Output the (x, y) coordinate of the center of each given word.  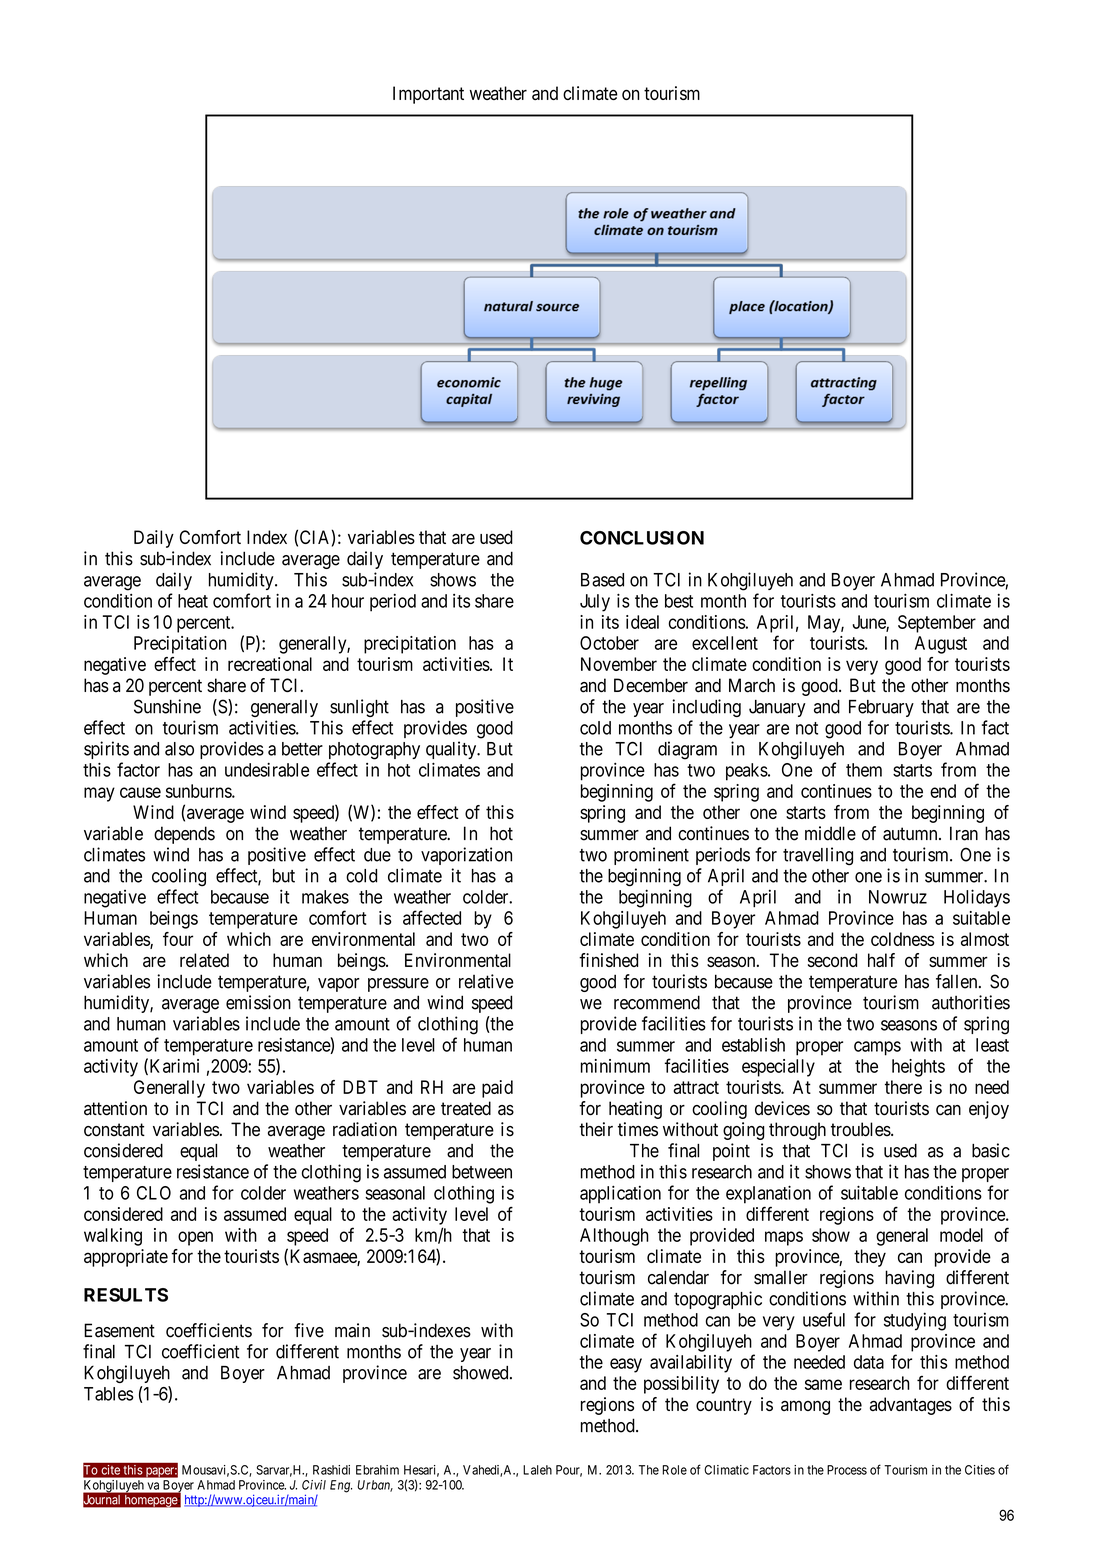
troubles (861, 1129)
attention (115, 1108)
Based (602, 580)
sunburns (199, 791)
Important (428, 95)
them (864, 770)
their (596, 1129)
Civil (314, 1485)
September (937, 624)
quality (452, 750)
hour (348, 601)
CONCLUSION (642, 538)
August (941, 645)
